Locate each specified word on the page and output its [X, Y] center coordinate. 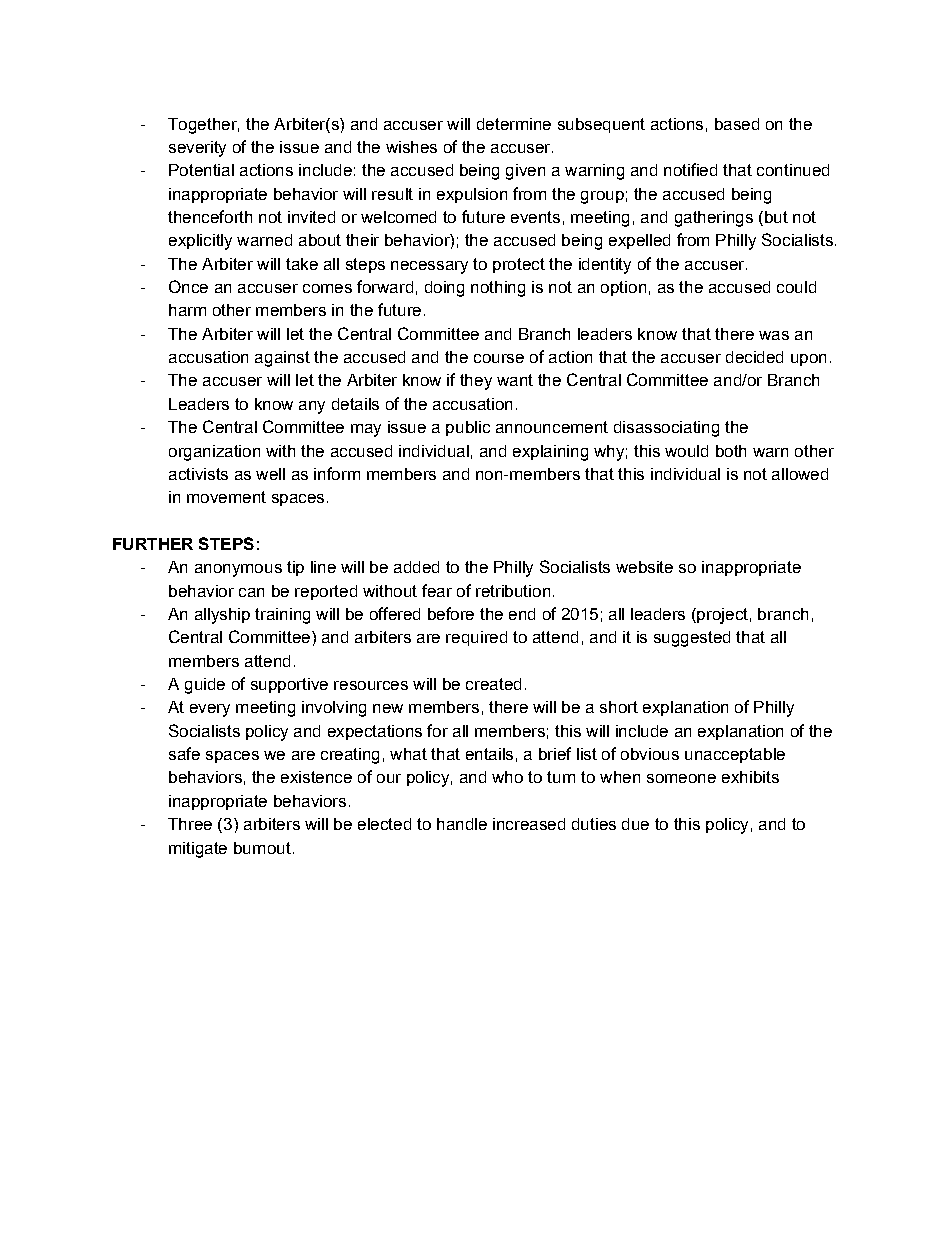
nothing [498, 289]
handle [462, 824]
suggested [692, 639]
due [635, 824]
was [774, 335]
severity [197, 149]
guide [205, 686]
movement [226, 497]
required [476, 638]
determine [514, 124]
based [737, 124]
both [731, 451]
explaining [550, 453]
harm [187, 310]
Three [190, 824]
